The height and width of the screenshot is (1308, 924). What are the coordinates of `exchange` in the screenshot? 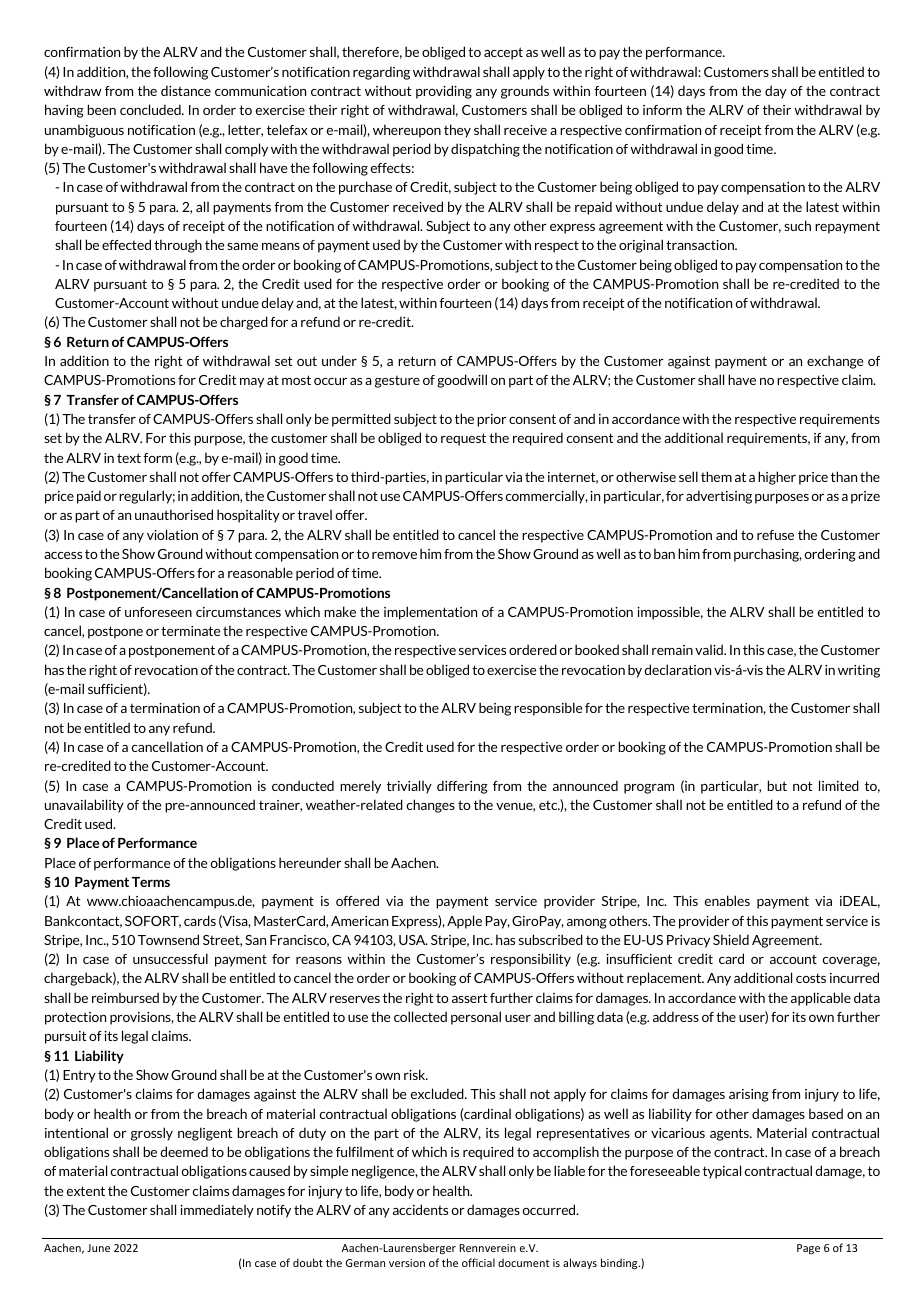 It's located at (835, 362).
